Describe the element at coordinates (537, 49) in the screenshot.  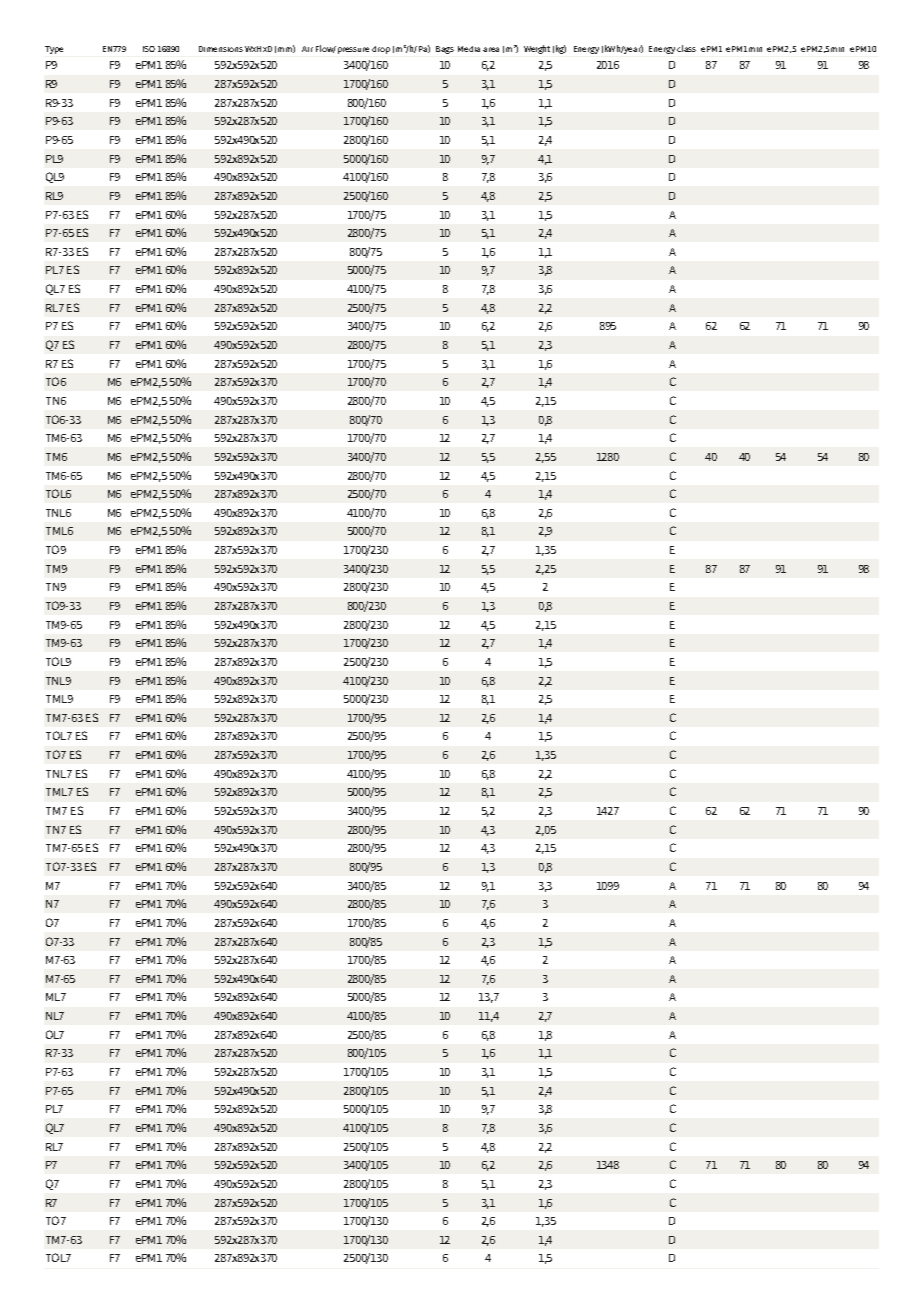
I see `Weight` at that location.
